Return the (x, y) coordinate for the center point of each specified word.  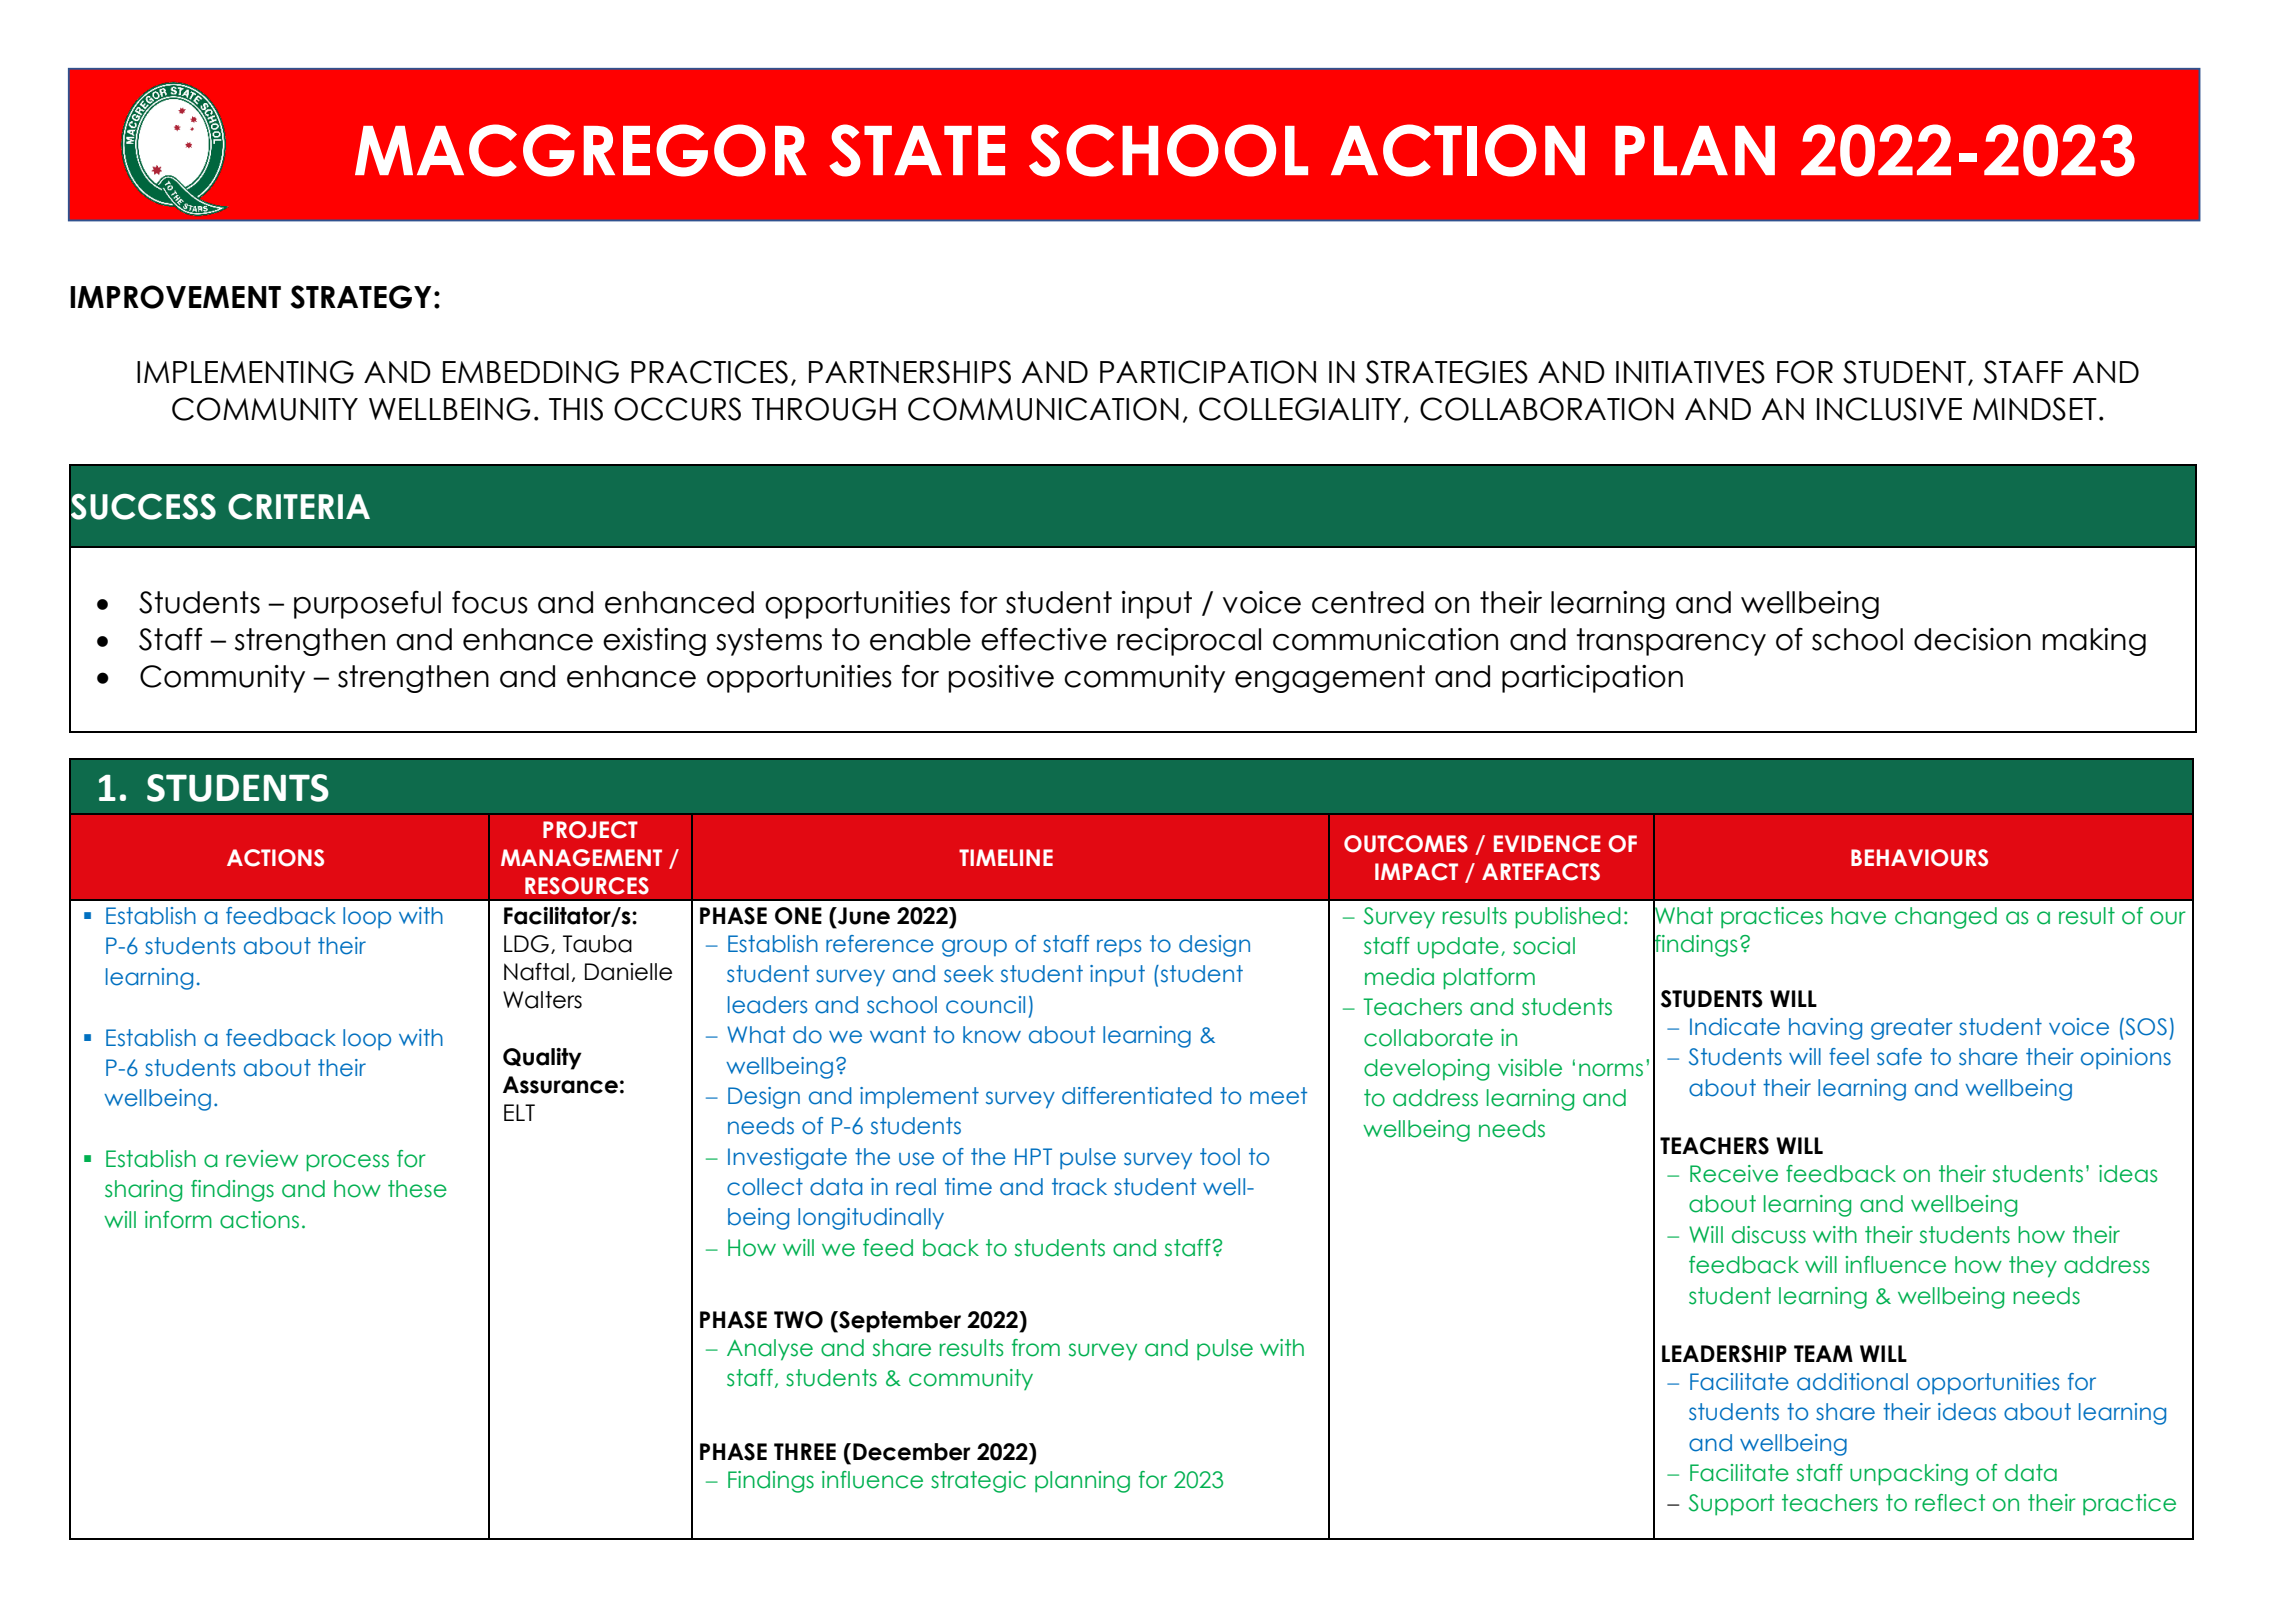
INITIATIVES (1690, 372)
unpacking (1909, 1475)
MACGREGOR (581, 150)
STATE (917, 150)
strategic (978, 1482)
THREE (805, 1451)
